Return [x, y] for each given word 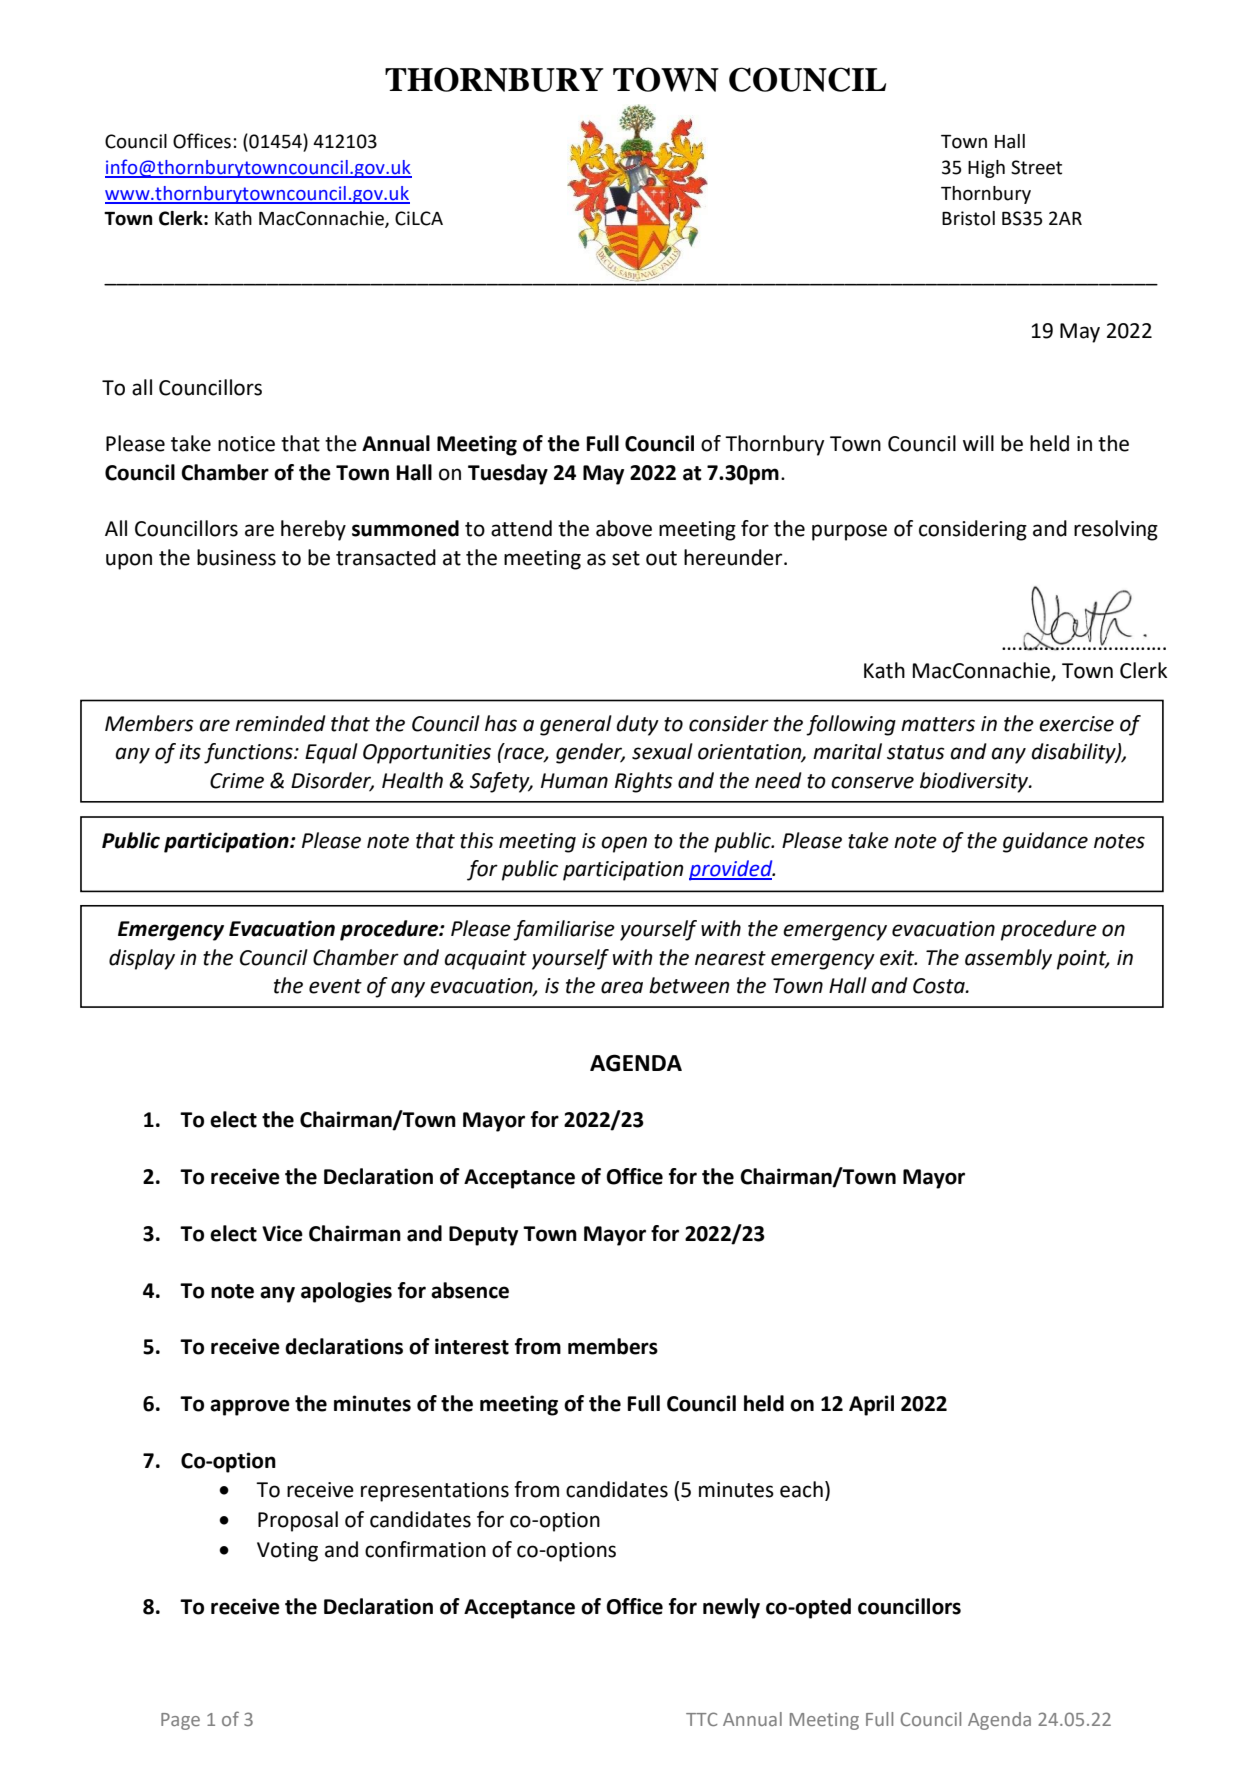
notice [246, 444]
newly [731, 1608]
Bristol [968, 218]
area [622, 987]
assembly [1008, 959]
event [335, 986]
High [986, 169]
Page [180, 1721]
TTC [701, 1719]
